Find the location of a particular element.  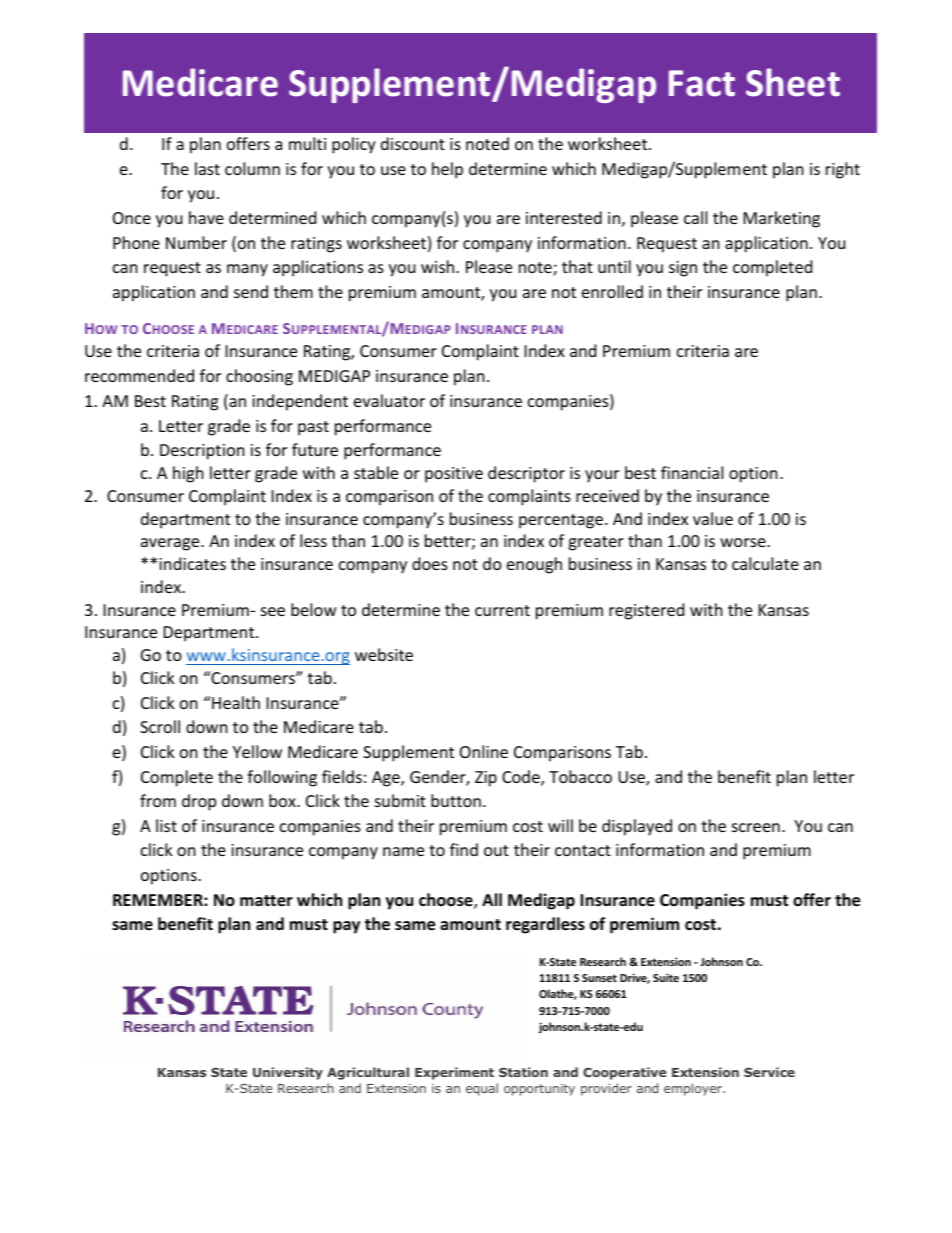

discount is located at coordinates (413, 143).
